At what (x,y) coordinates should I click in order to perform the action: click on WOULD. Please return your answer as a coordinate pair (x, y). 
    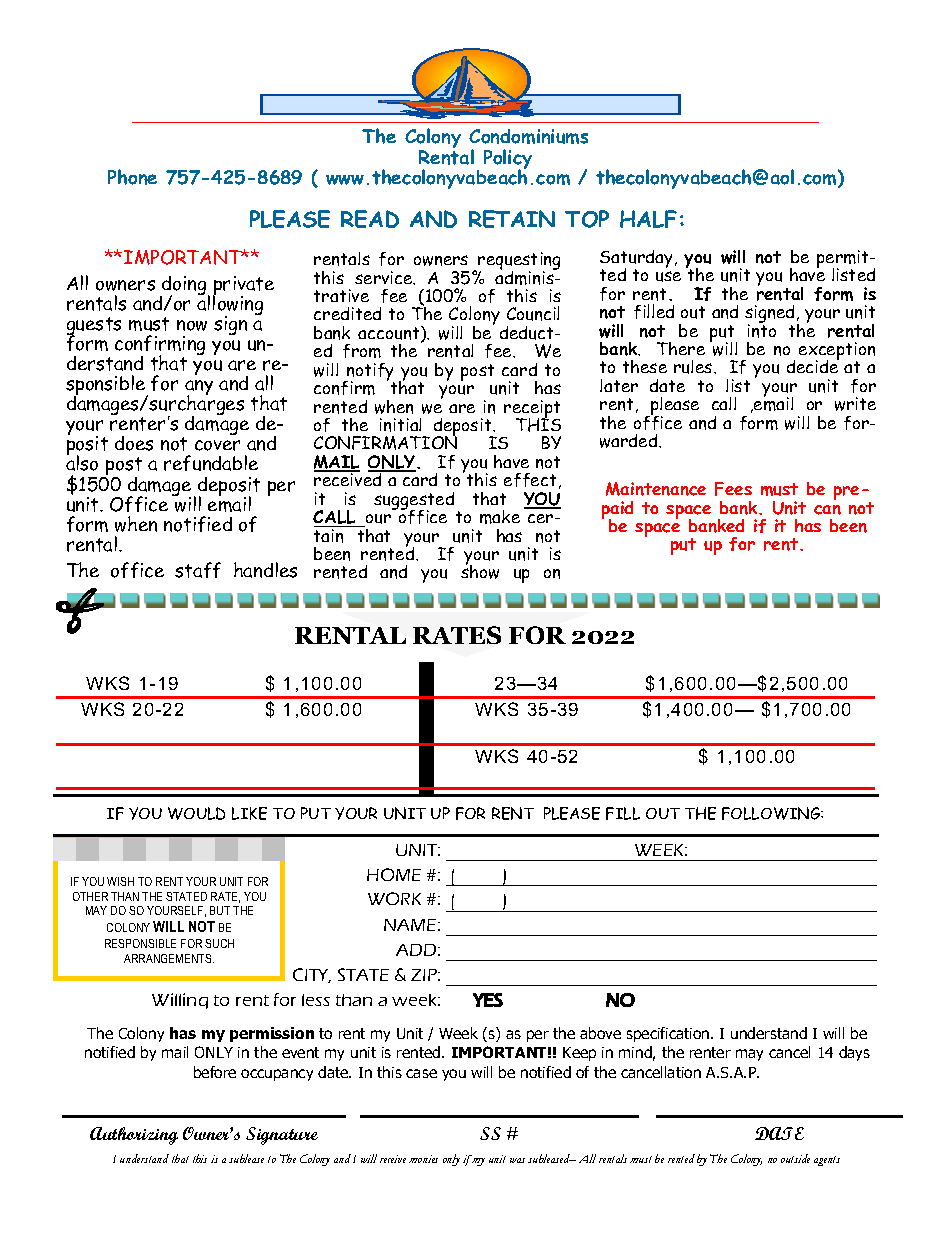
    Looking at the image, I should click on (196, 813).
